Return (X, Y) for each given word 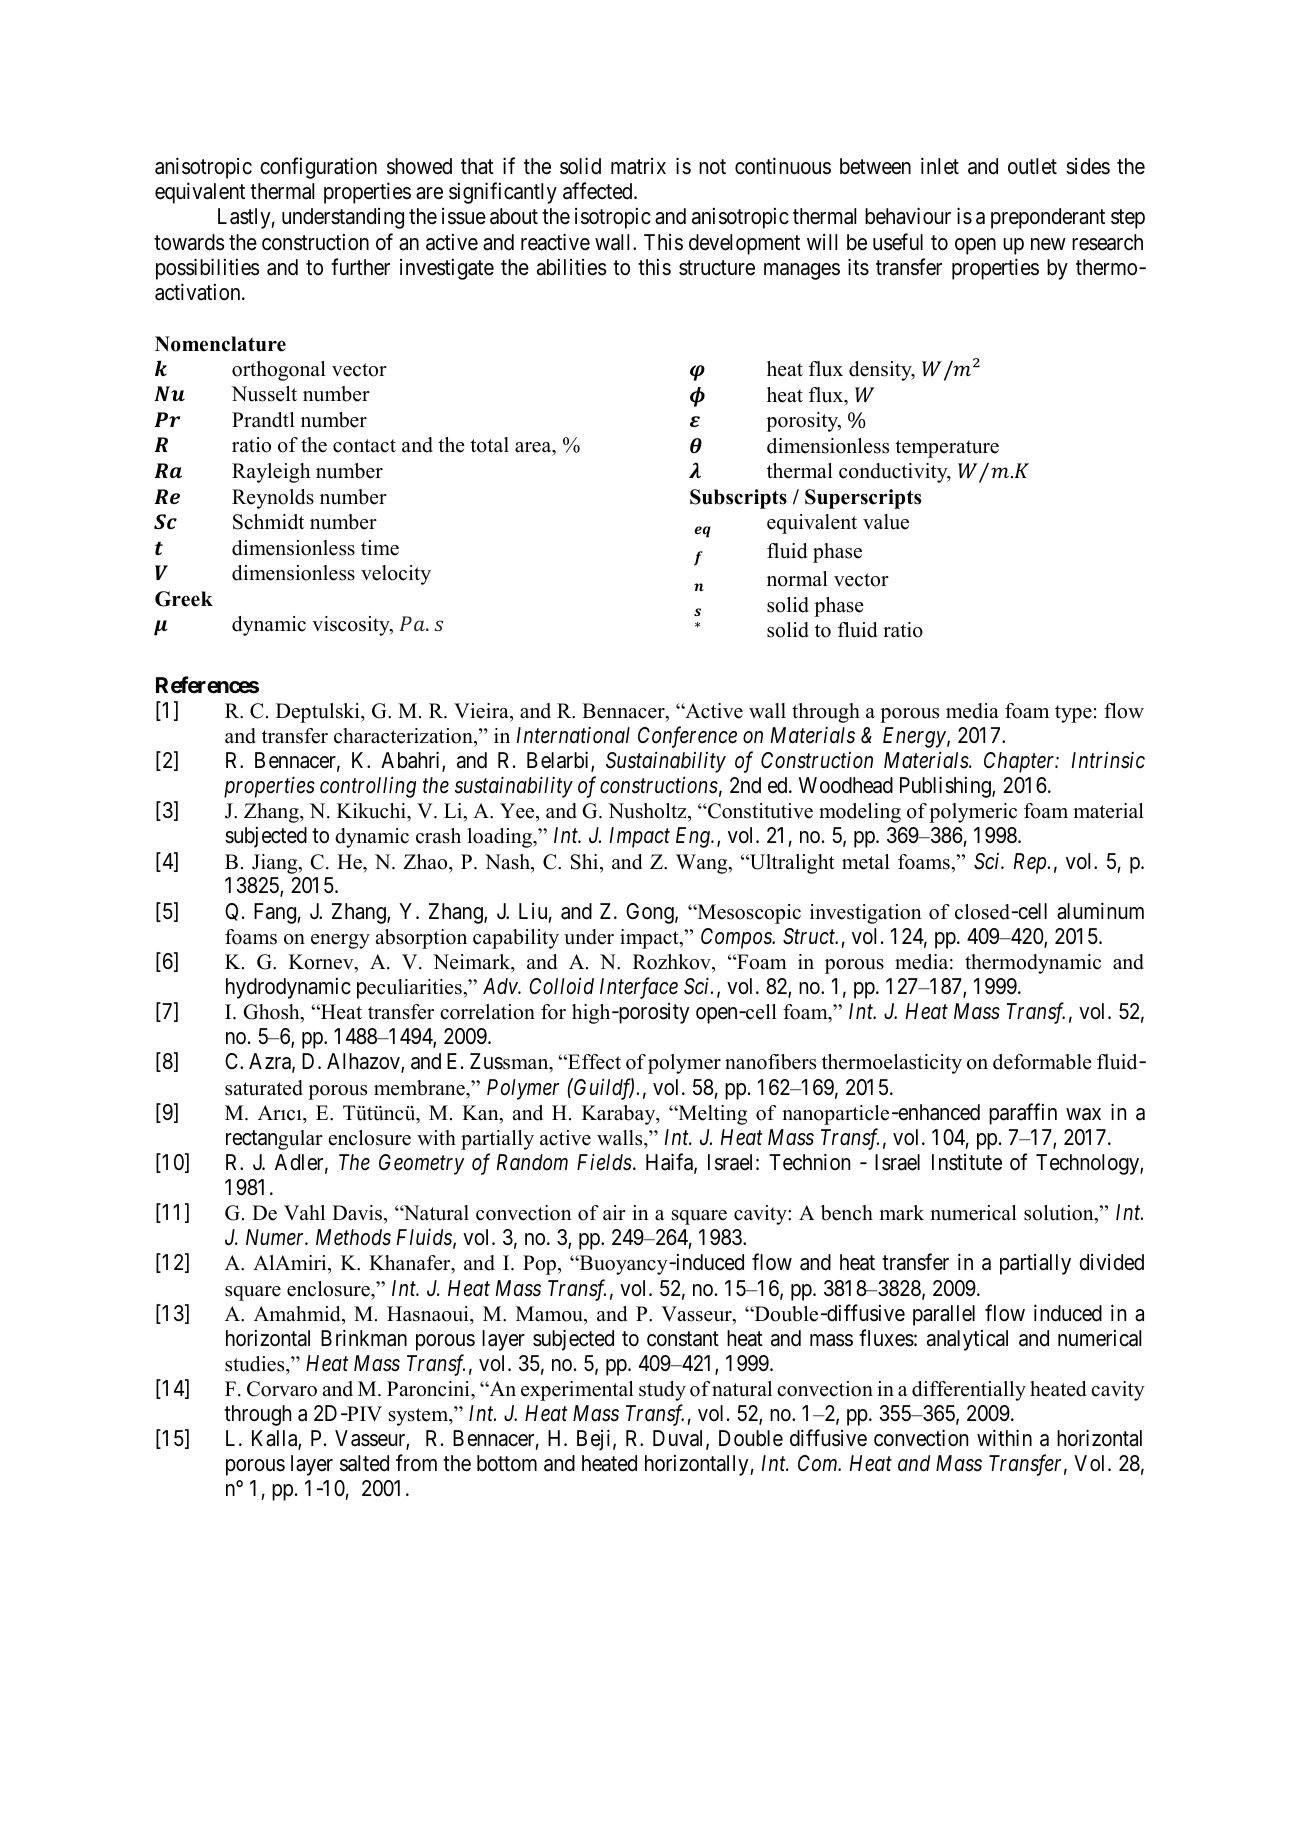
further (360, 267)
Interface (639, 988)
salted (364, 1463)
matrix (638, 166)
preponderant (1048, 218)
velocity (396, 575)
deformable (1042, 1062)
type (1073, 714)
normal (797, 579)
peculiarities (410, 989)
